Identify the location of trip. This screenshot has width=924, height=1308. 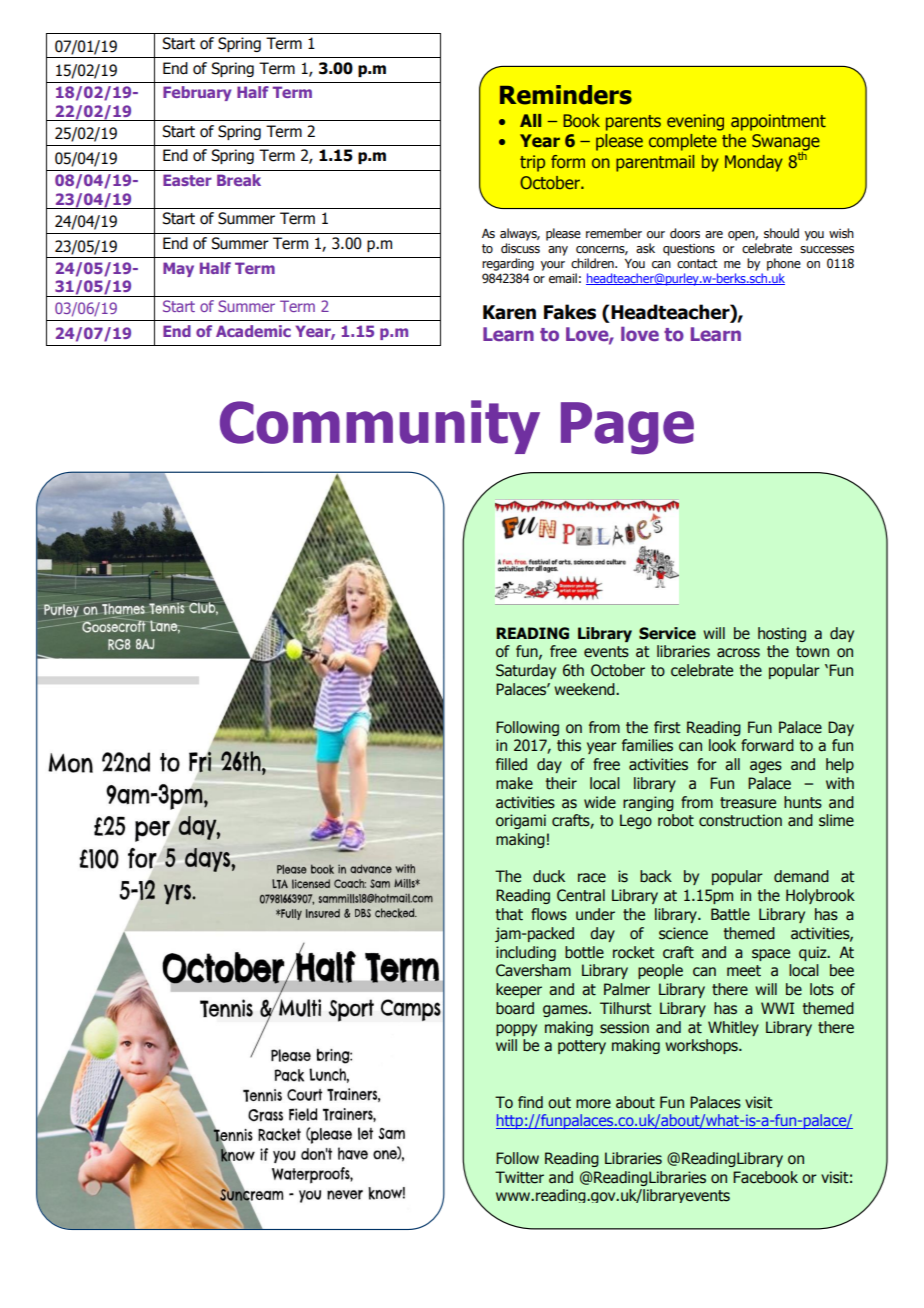
(532, 163).
